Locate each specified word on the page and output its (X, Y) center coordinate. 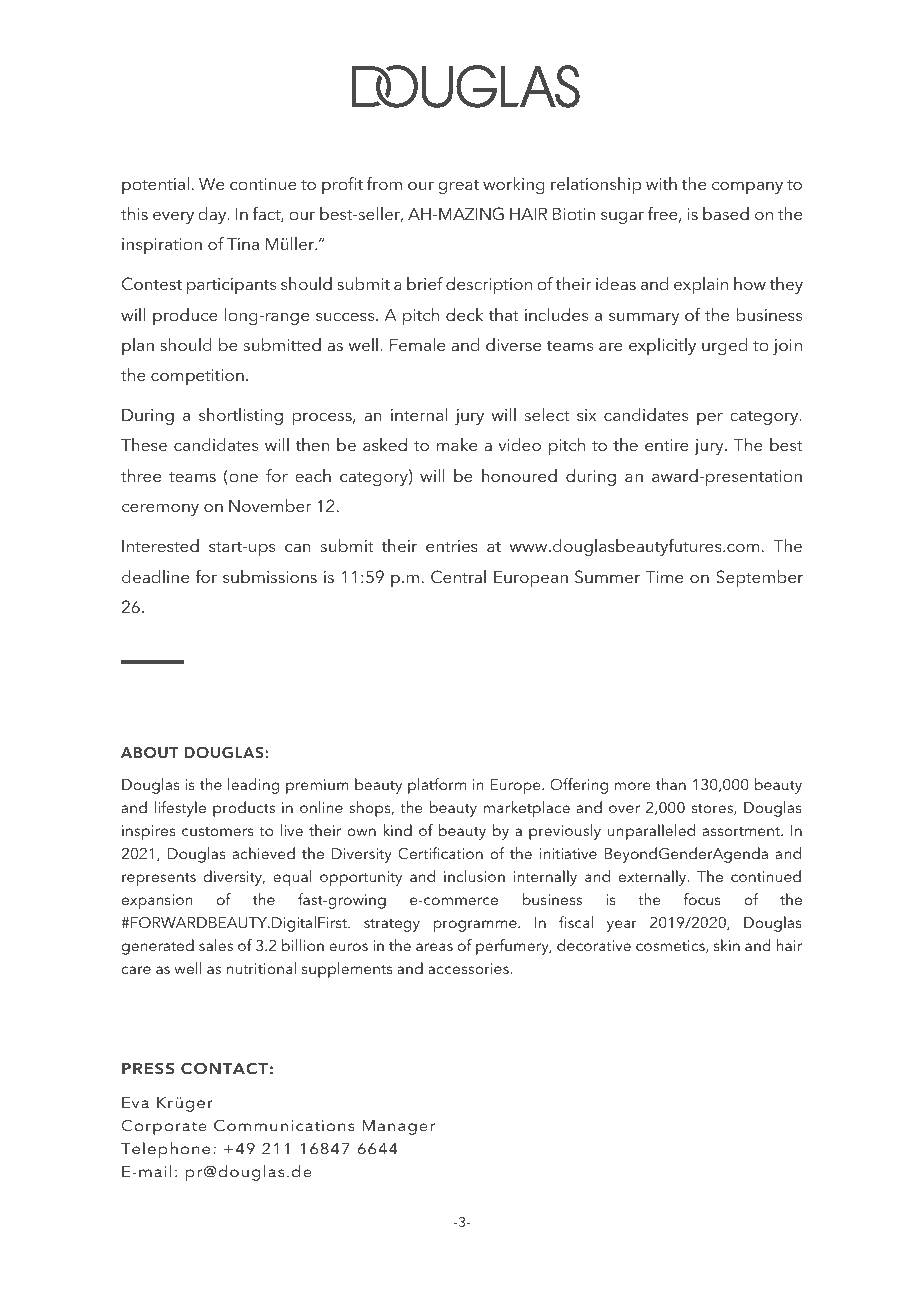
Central (458, 577)
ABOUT (149, 752)
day (213, 215)
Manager (399, 1127)
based (726, 213)
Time (664, 577)
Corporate (164, 1127)
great (458, 187)
